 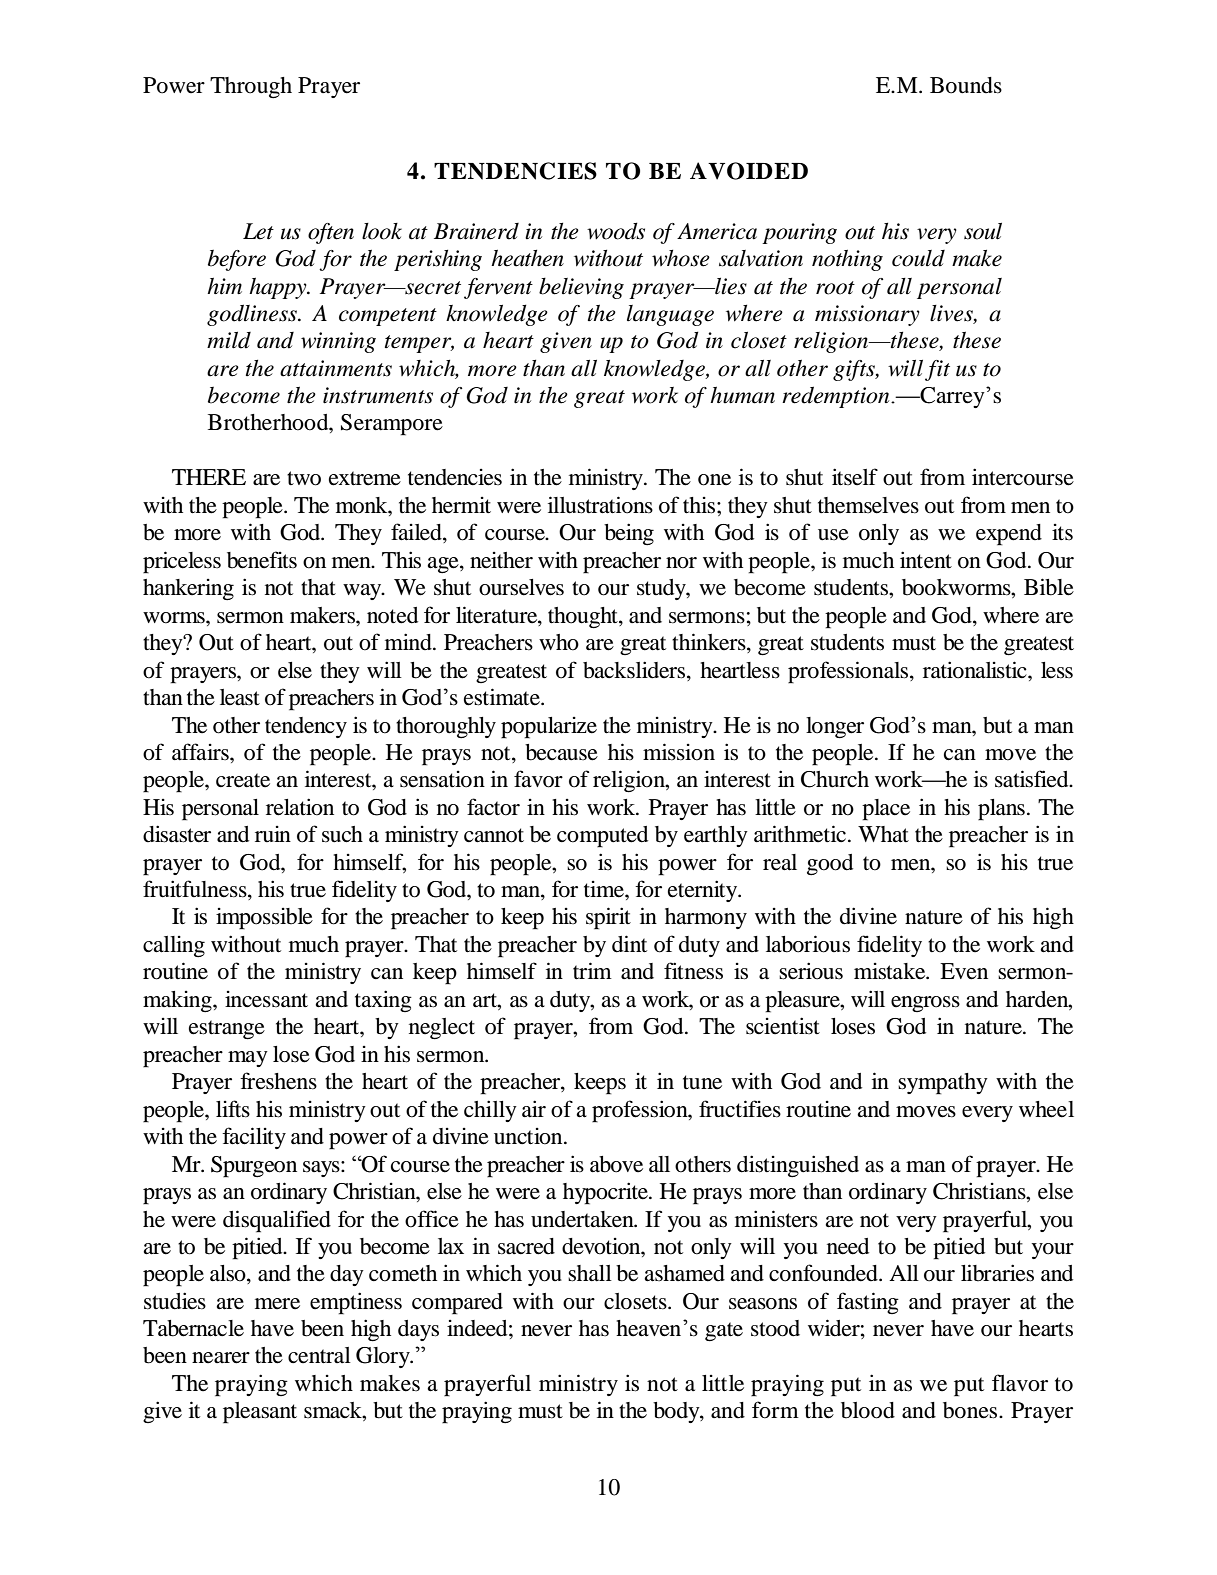 What do you see at coordinates (319, 1355) in the image?
I see `central` at bounding box center [319, 1355].
